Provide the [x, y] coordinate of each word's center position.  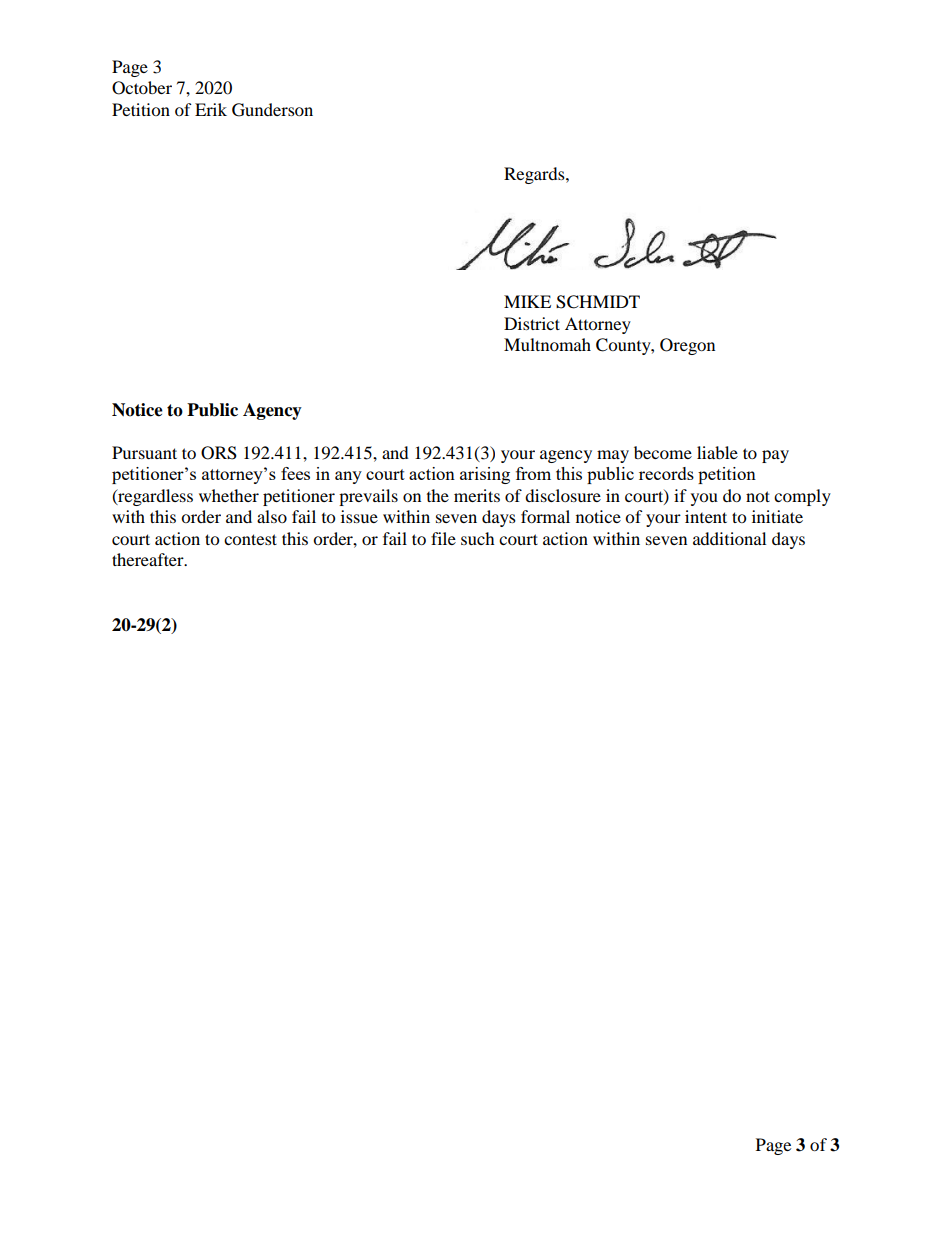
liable [717, 452]
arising [485, 475]
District [532, 323]
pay [775, 456]
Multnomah [547, 344]
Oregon [687, 346]
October [142, 88]
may [613, 456]
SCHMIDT [598, 302]
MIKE [527, 301]
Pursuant [144, 452]
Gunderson [272, 110]
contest [250, 539]
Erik [211, 109]
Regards [535, 175]
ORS [219, 453]
